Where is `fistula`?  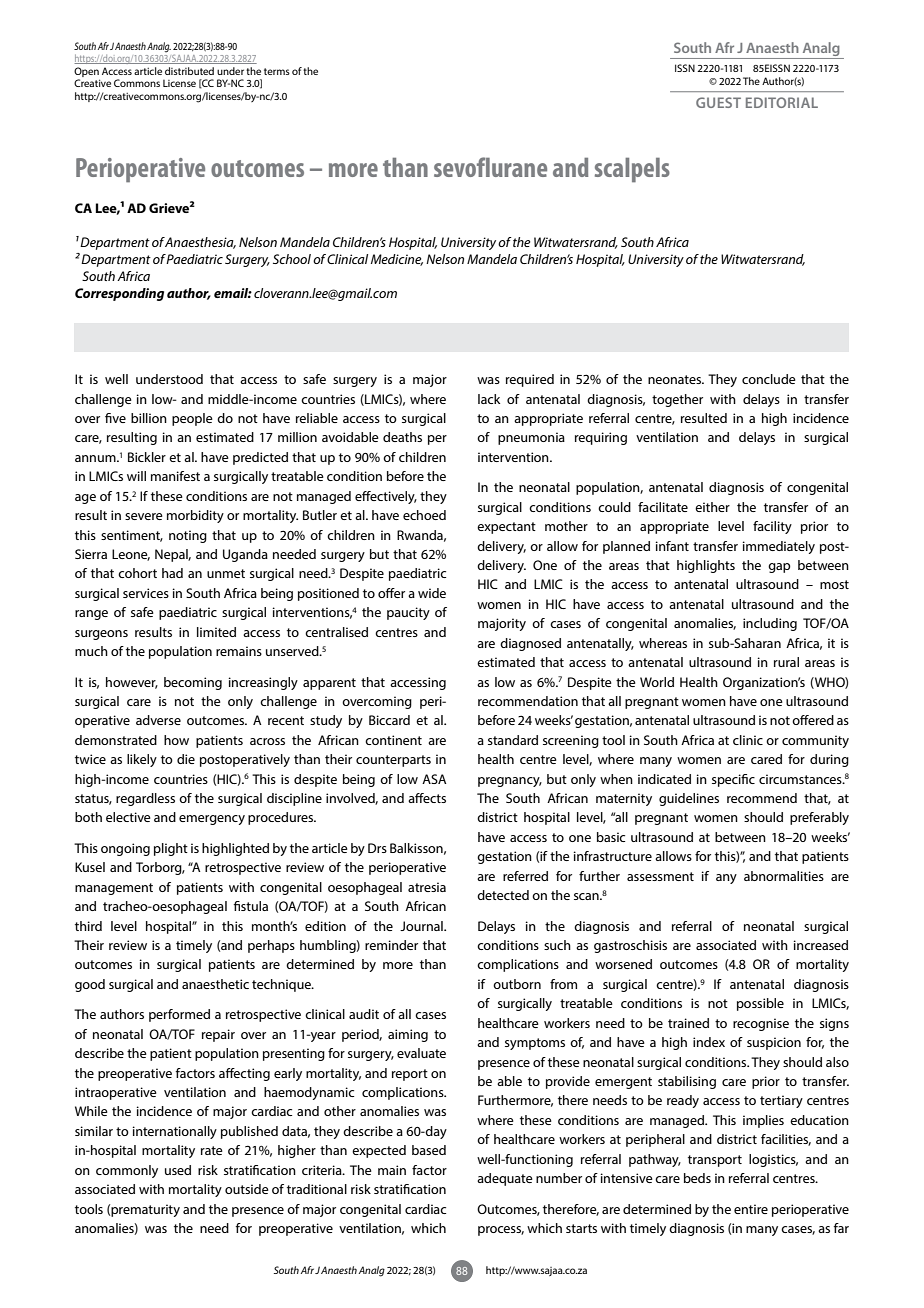 fistula is located at coordinates (250, 906).
